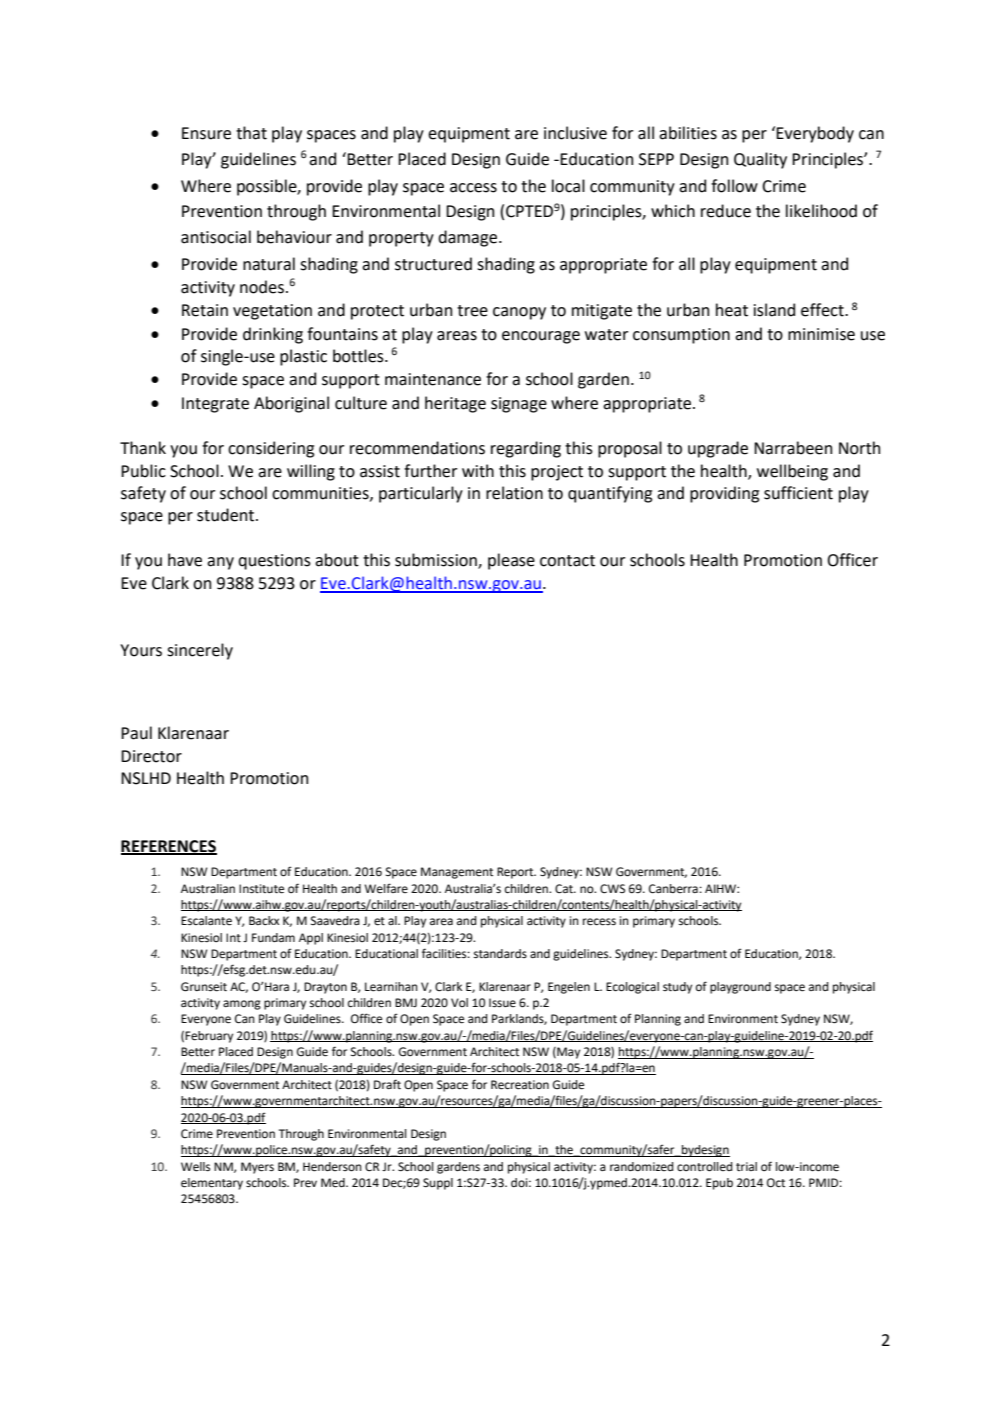  Describe the element at coordinates (215, 405) in the page. I see `Integrate` at that location.
